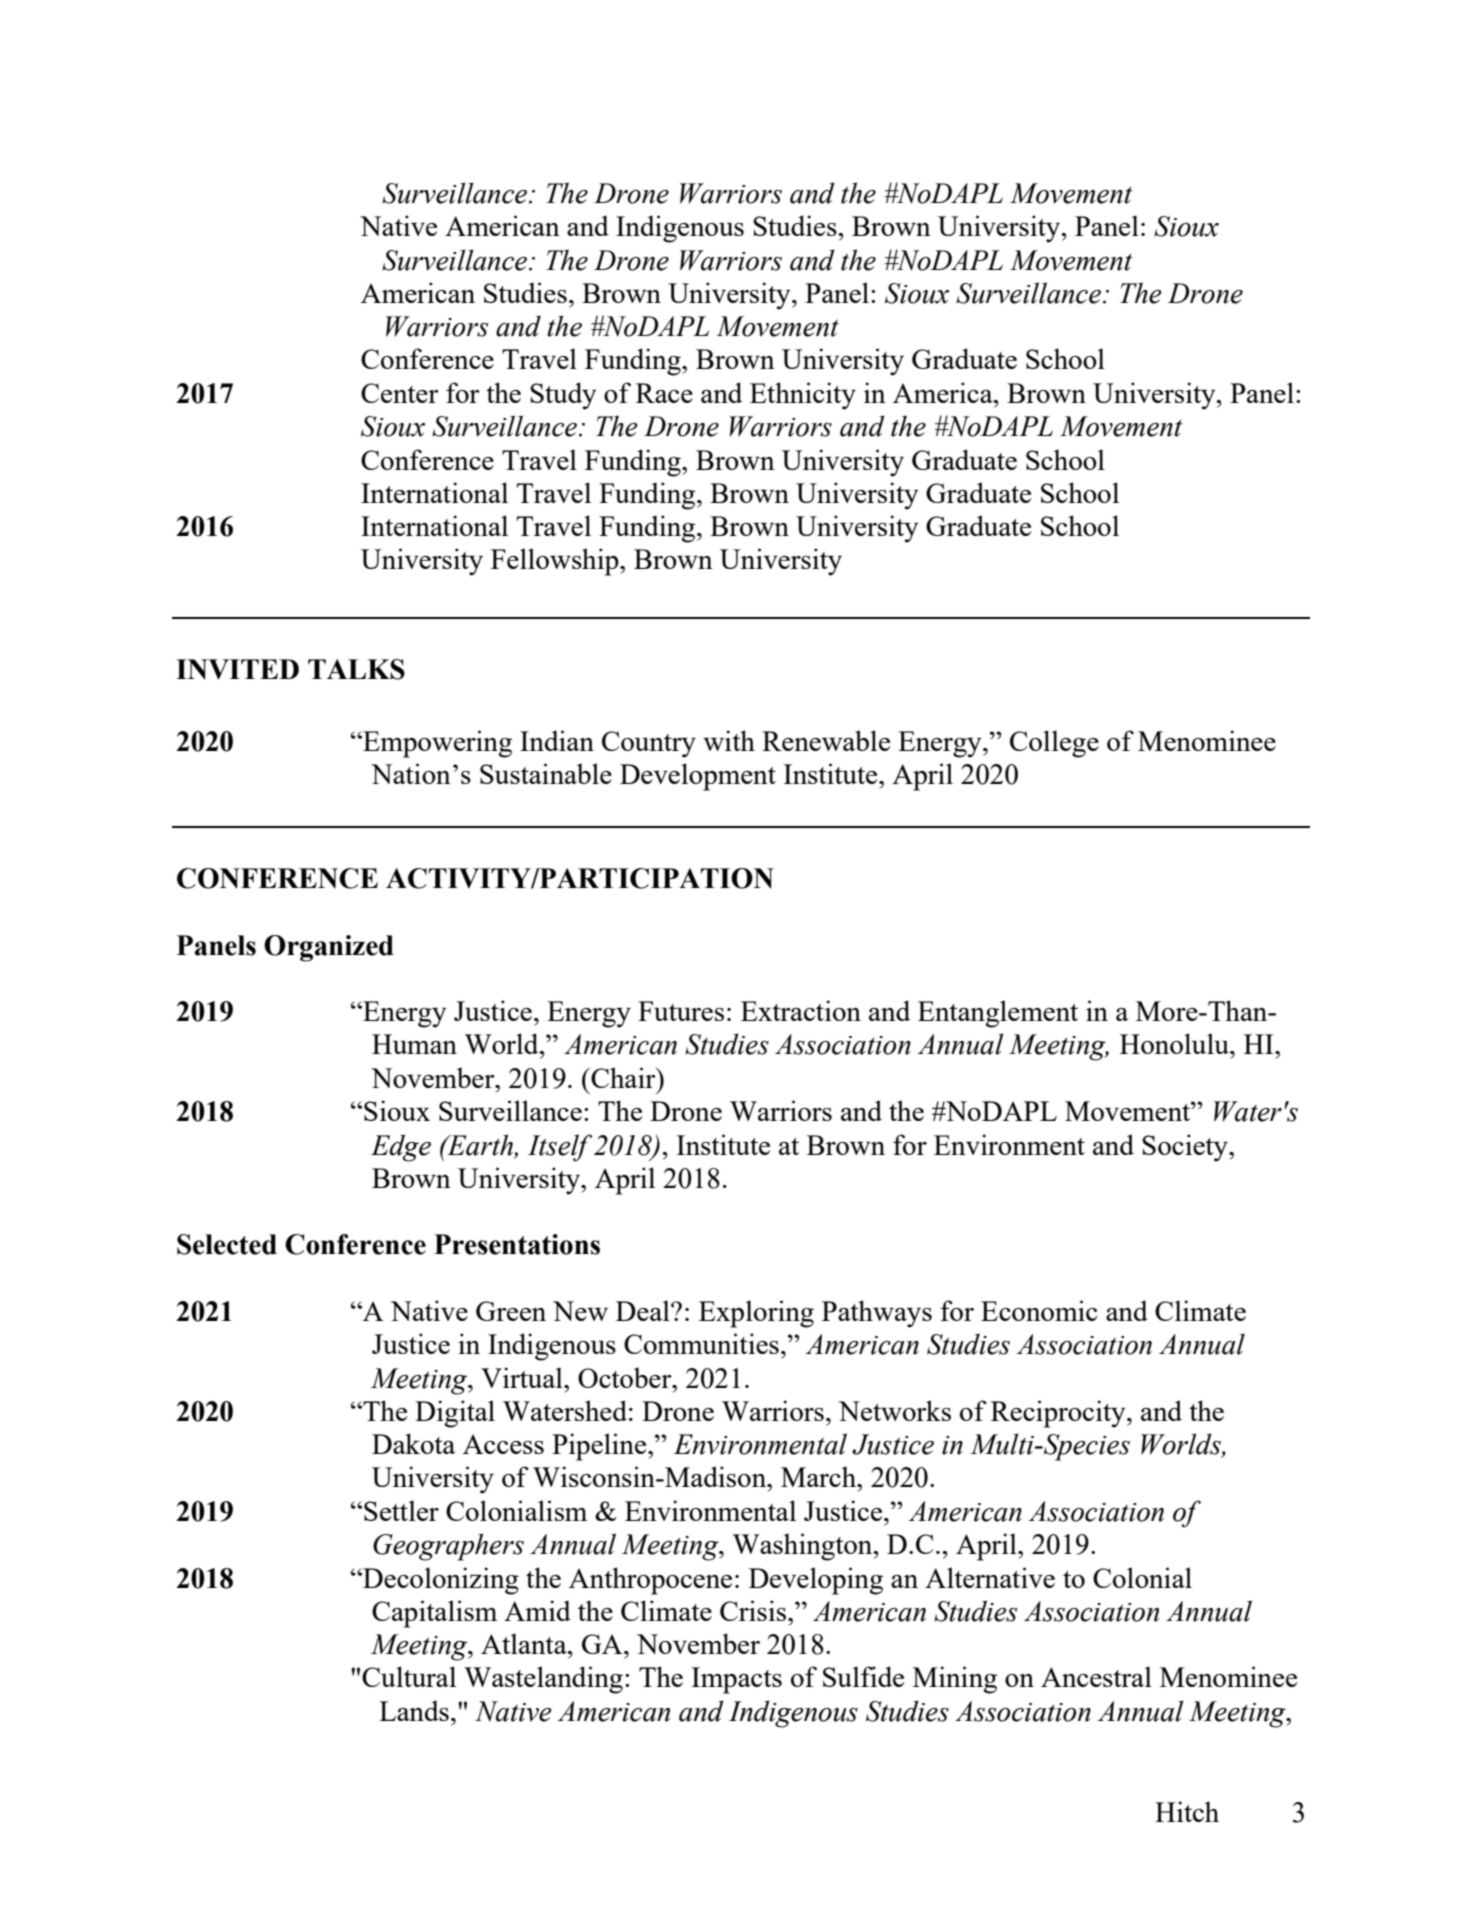 This image has width=1478, height=1913. I want to click on Chair, so click(623, 1077).
